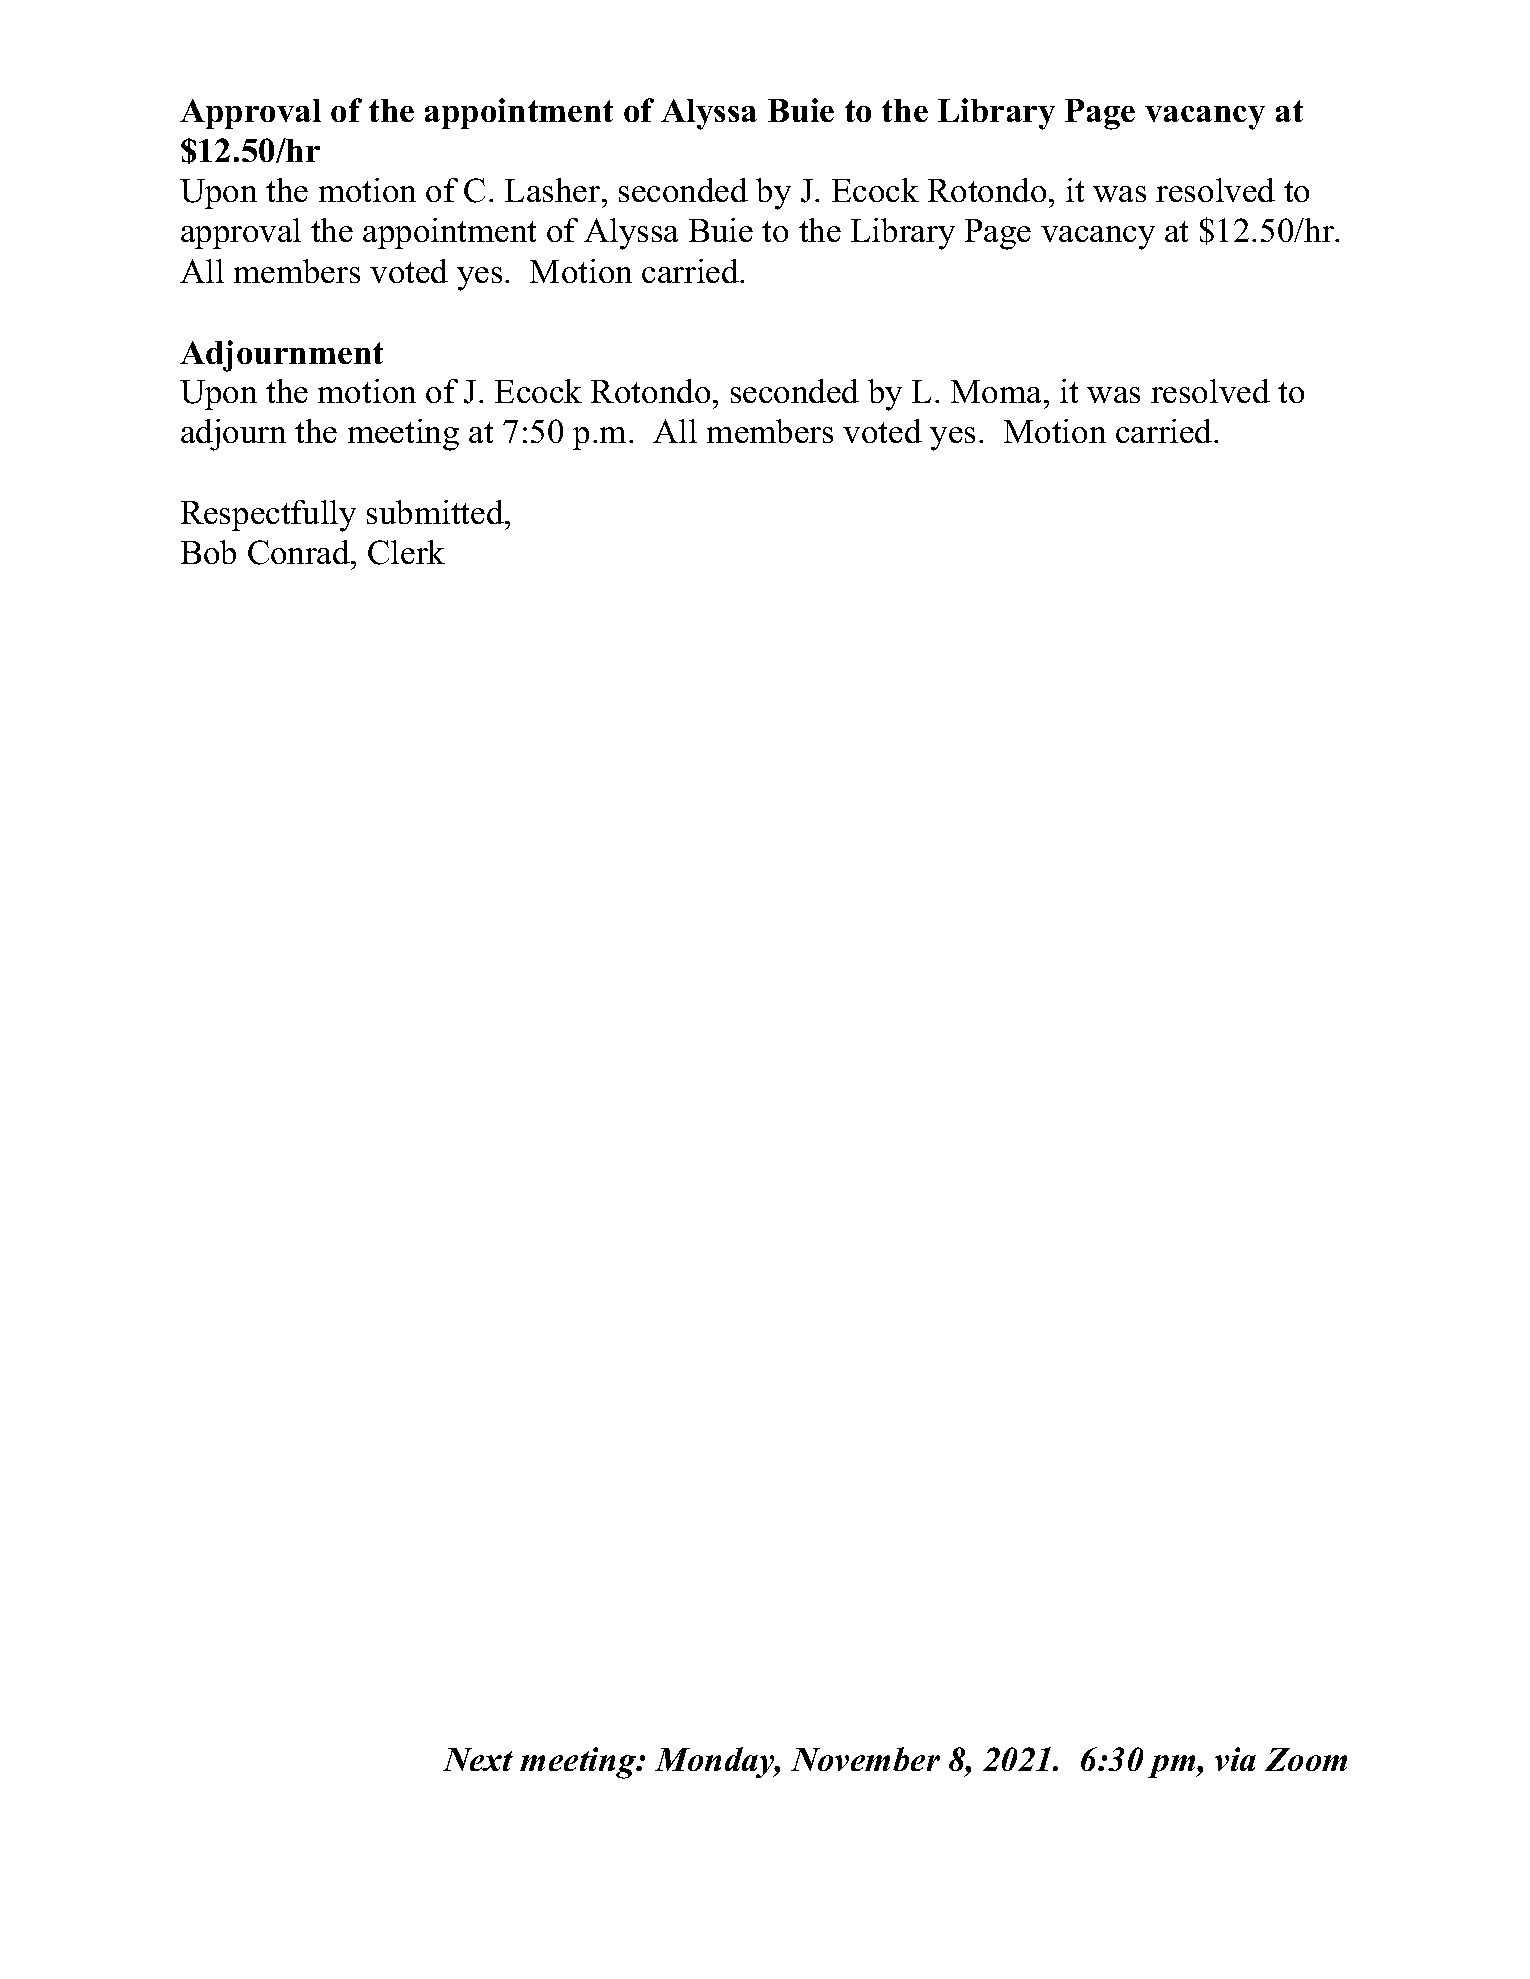  What do you see at coordinates (436, 512) in the page?
I see `submitted` at bounding box center [436, 512].
